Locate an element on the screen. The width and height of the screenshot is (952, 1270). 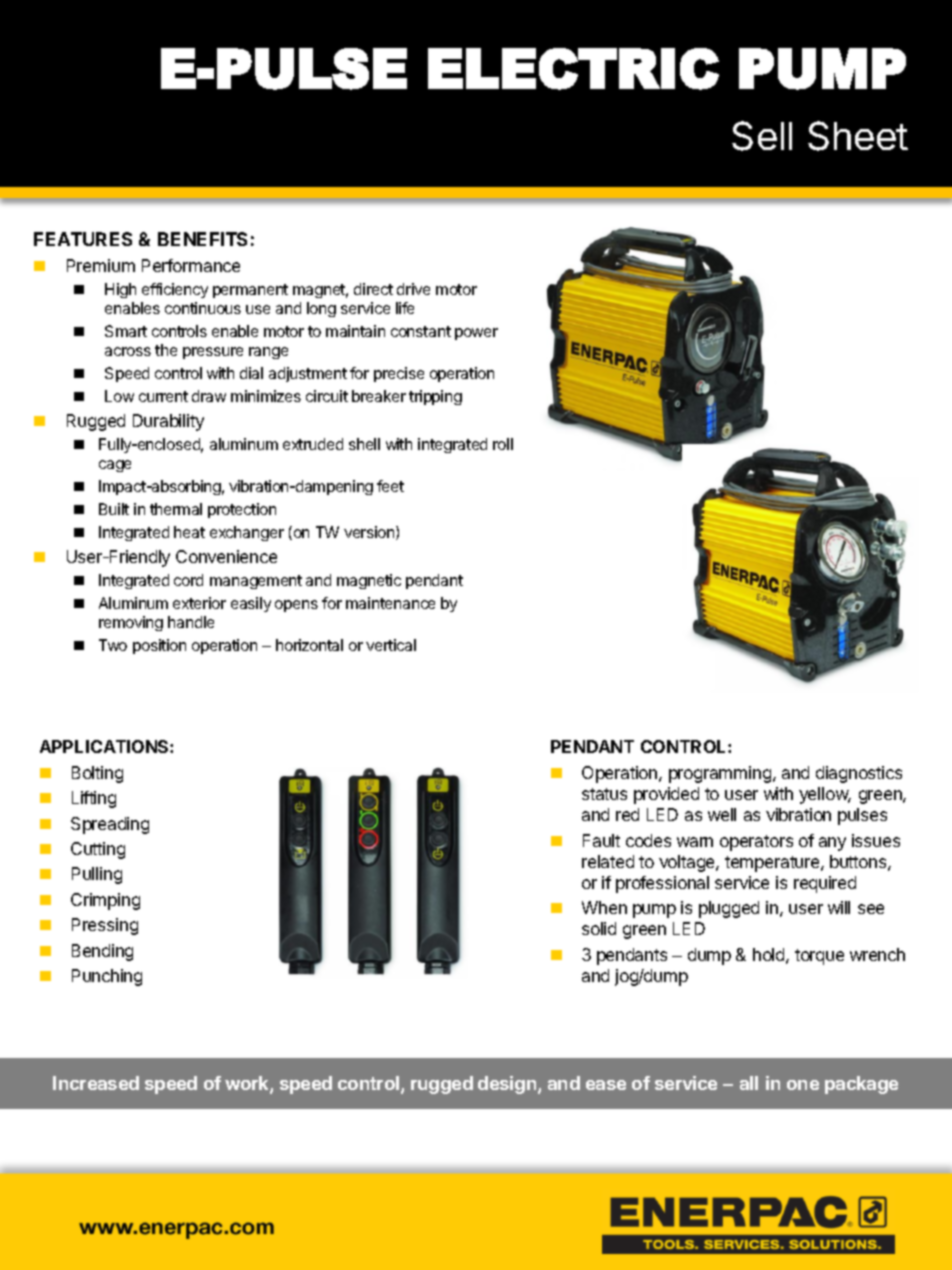
programming is located at coordinates (721, 774).
